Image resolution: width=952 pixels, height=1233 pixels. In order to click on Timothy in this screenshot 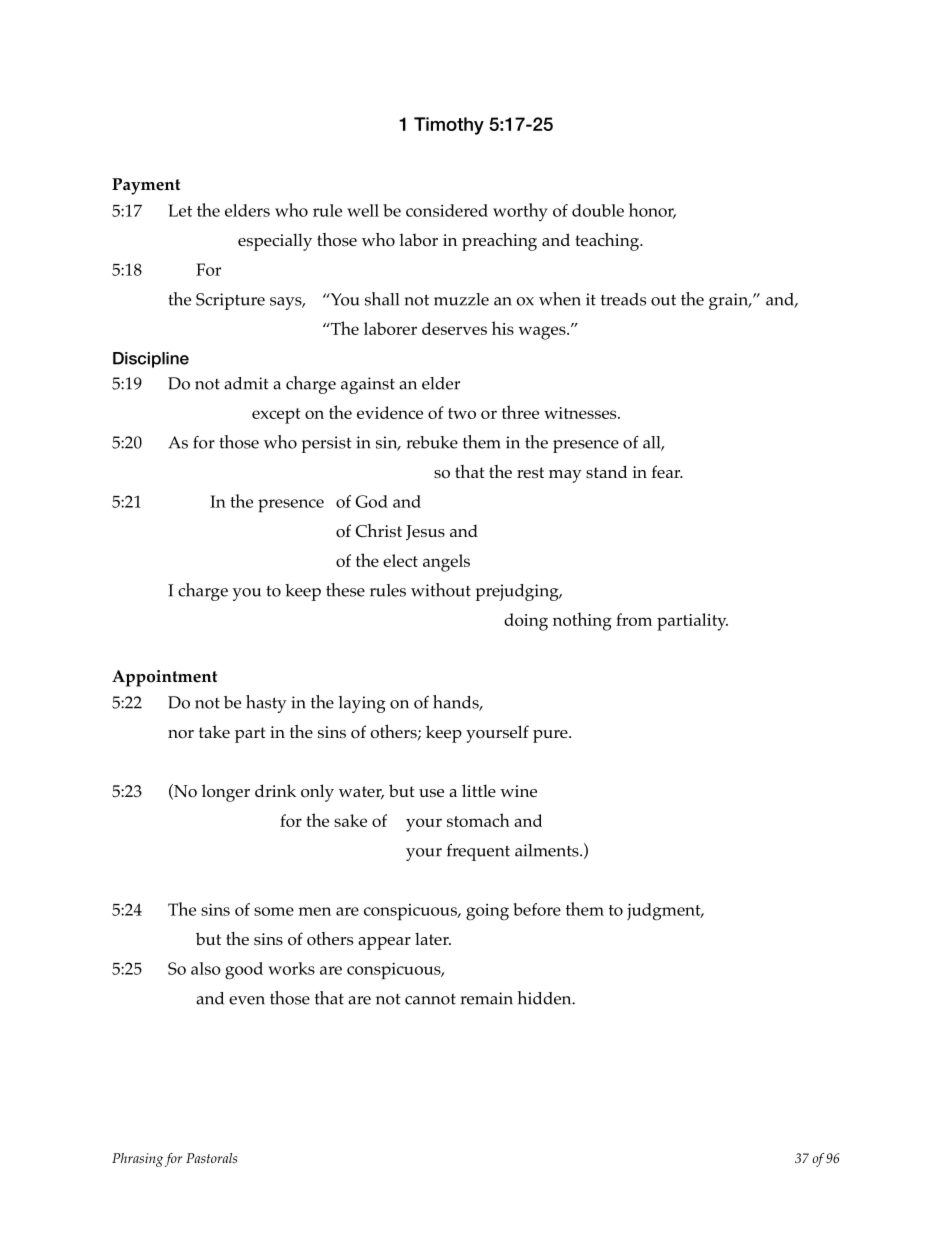, I will do `click(449, 126)`.
